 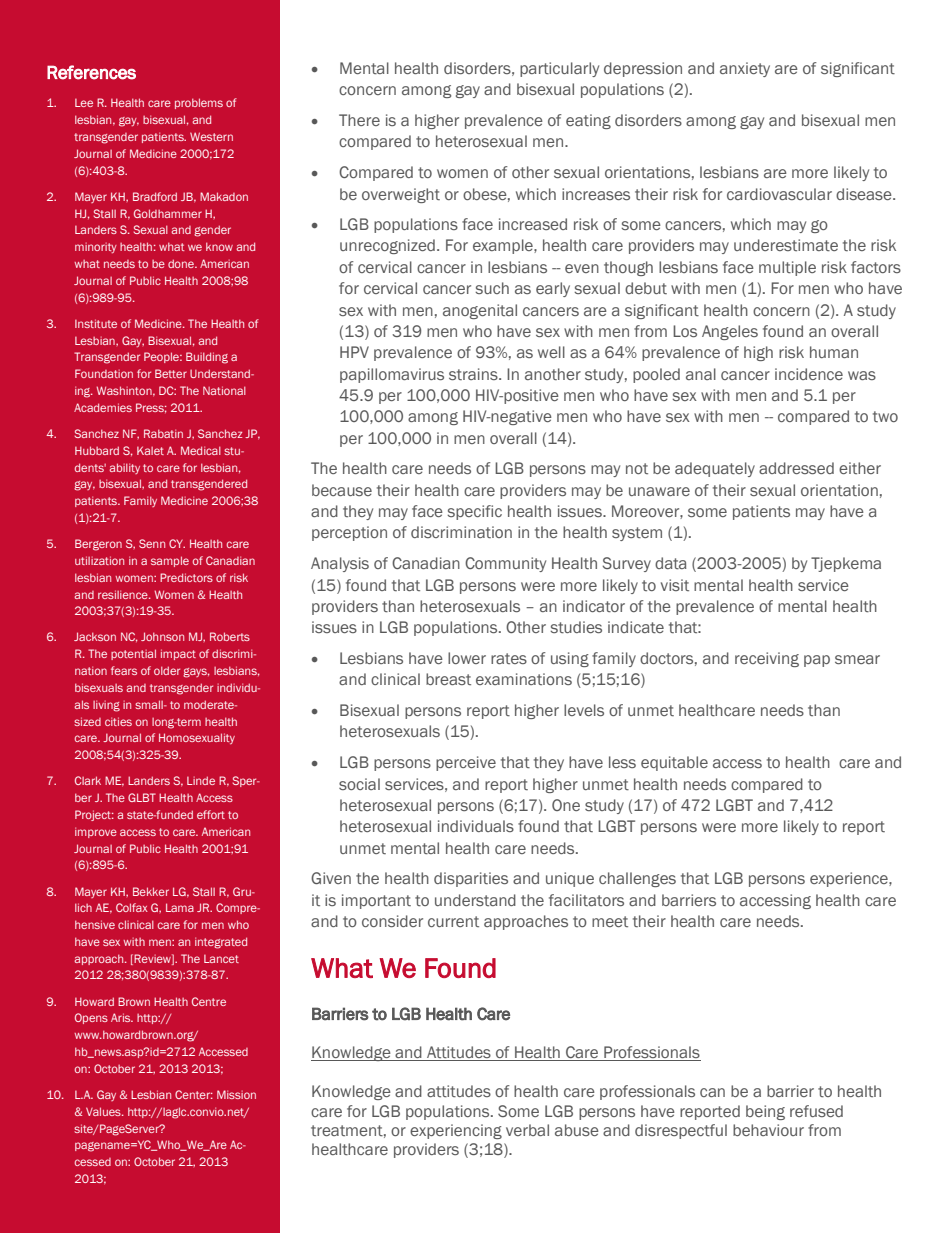 I want to click on Mission, so click(x=236, y=1094).
